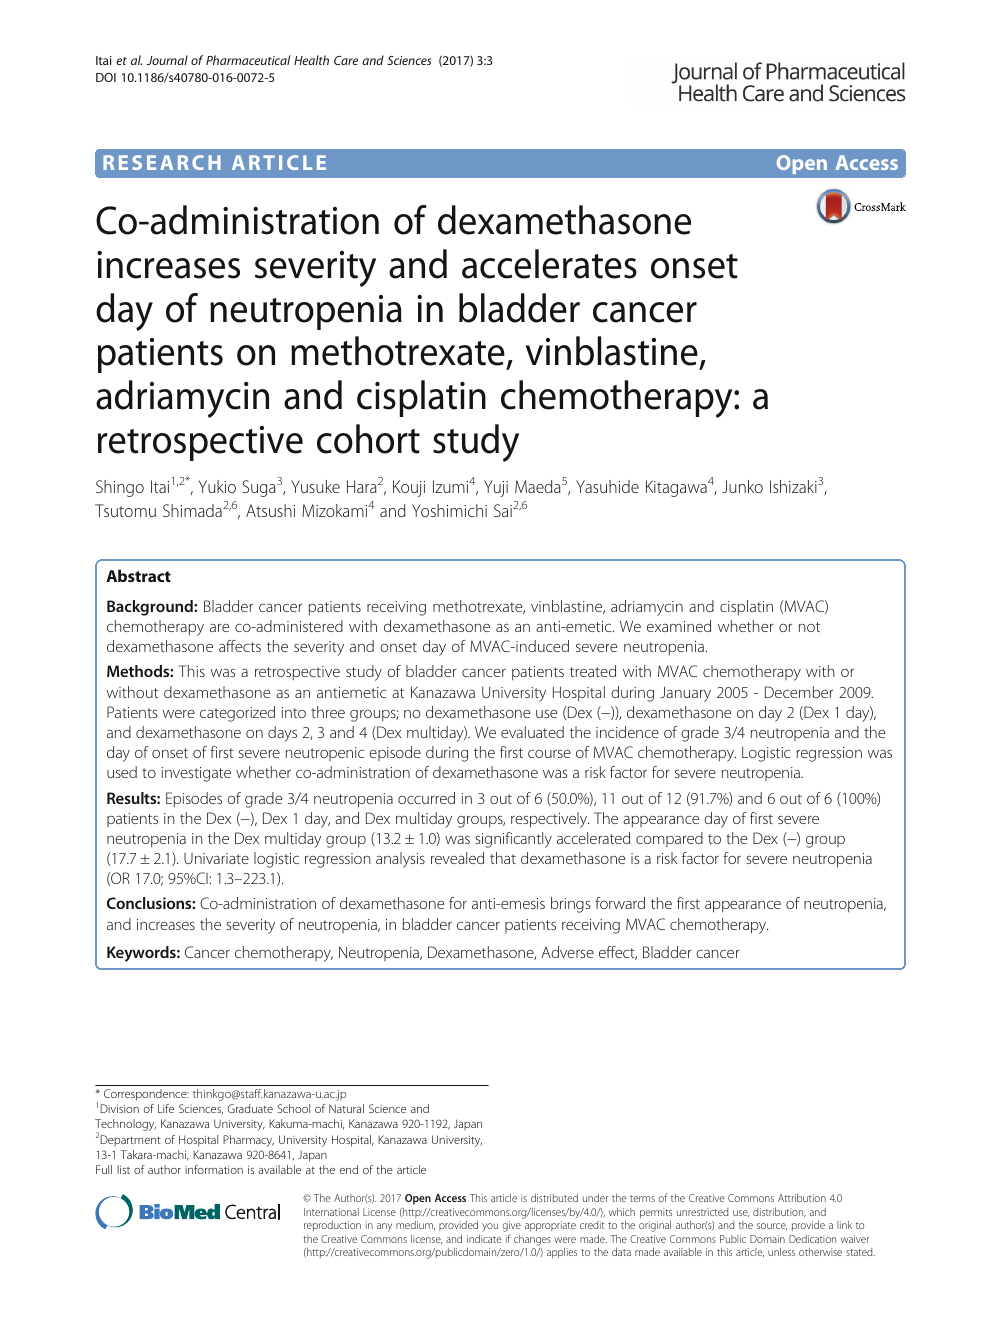 This document has width=1001, height=1330. I want to click on accelerates, so click(549, 264).
